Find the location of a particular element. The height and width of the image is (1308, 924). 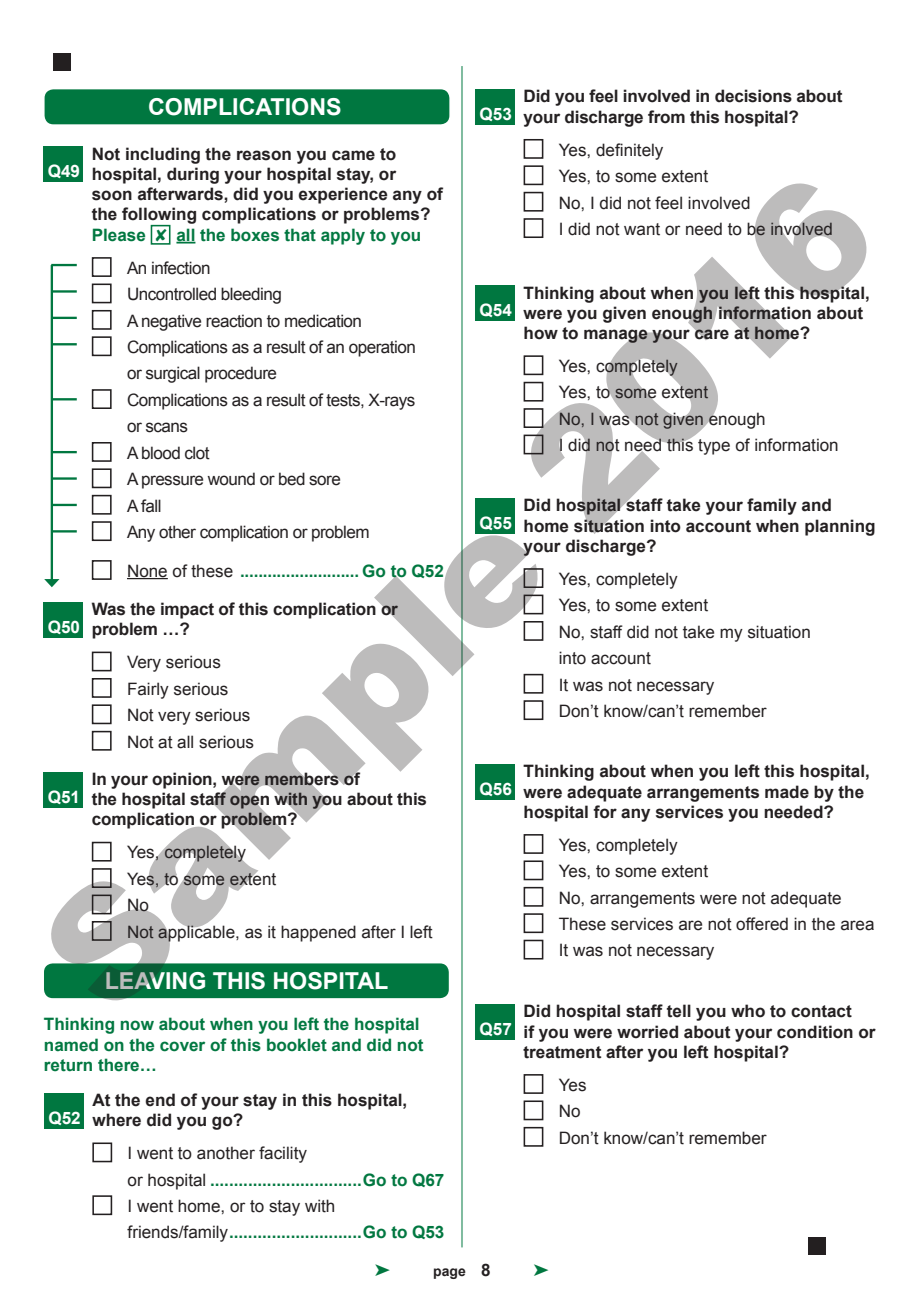

including is located at coordinates (163, 155).
